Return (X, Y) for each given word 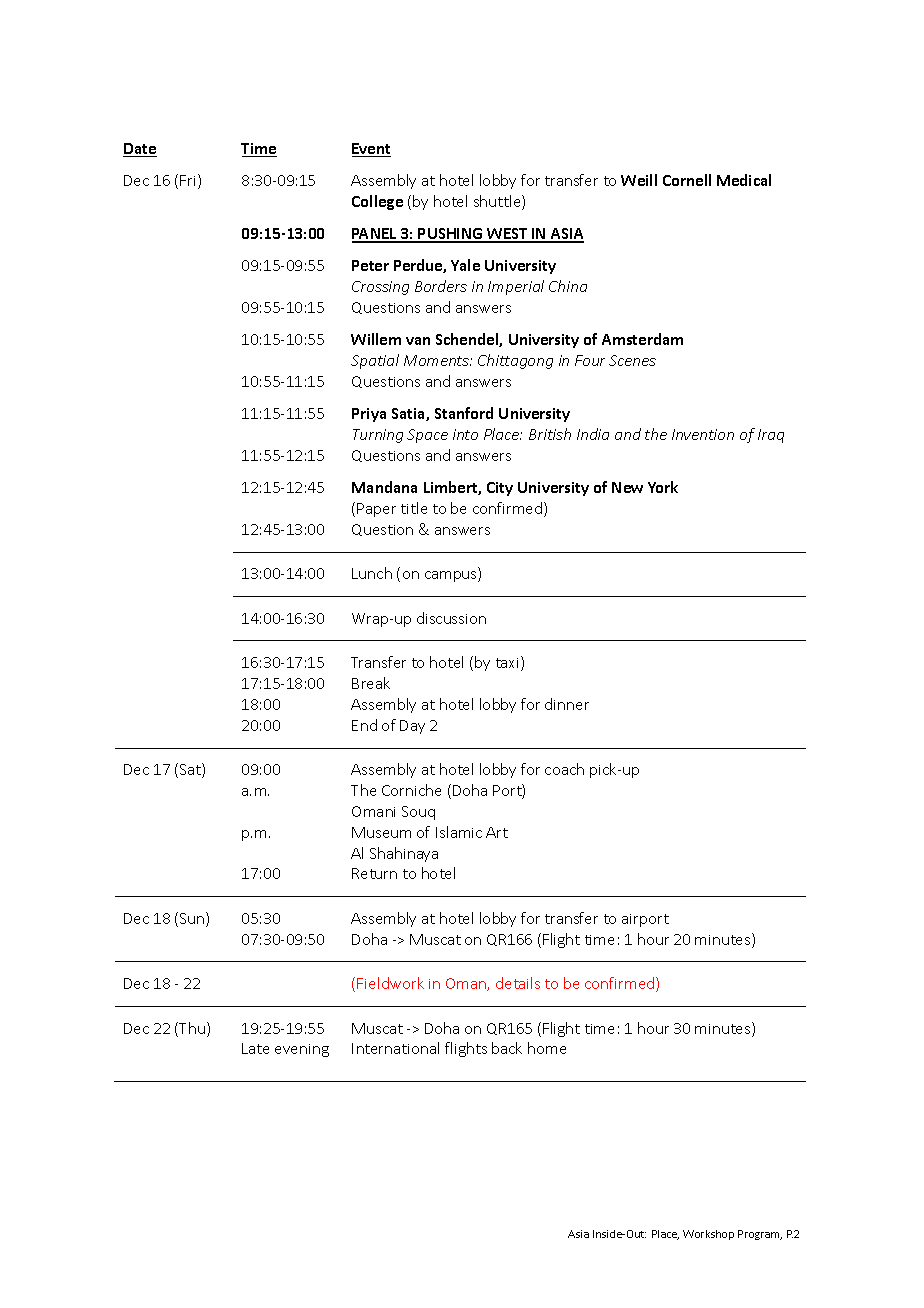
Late (255, 1048)
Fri (189, 181)
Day (412, 727)
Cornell (687, 180)
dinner (567, 704)
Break (371, 683)
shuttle (498, 202)
